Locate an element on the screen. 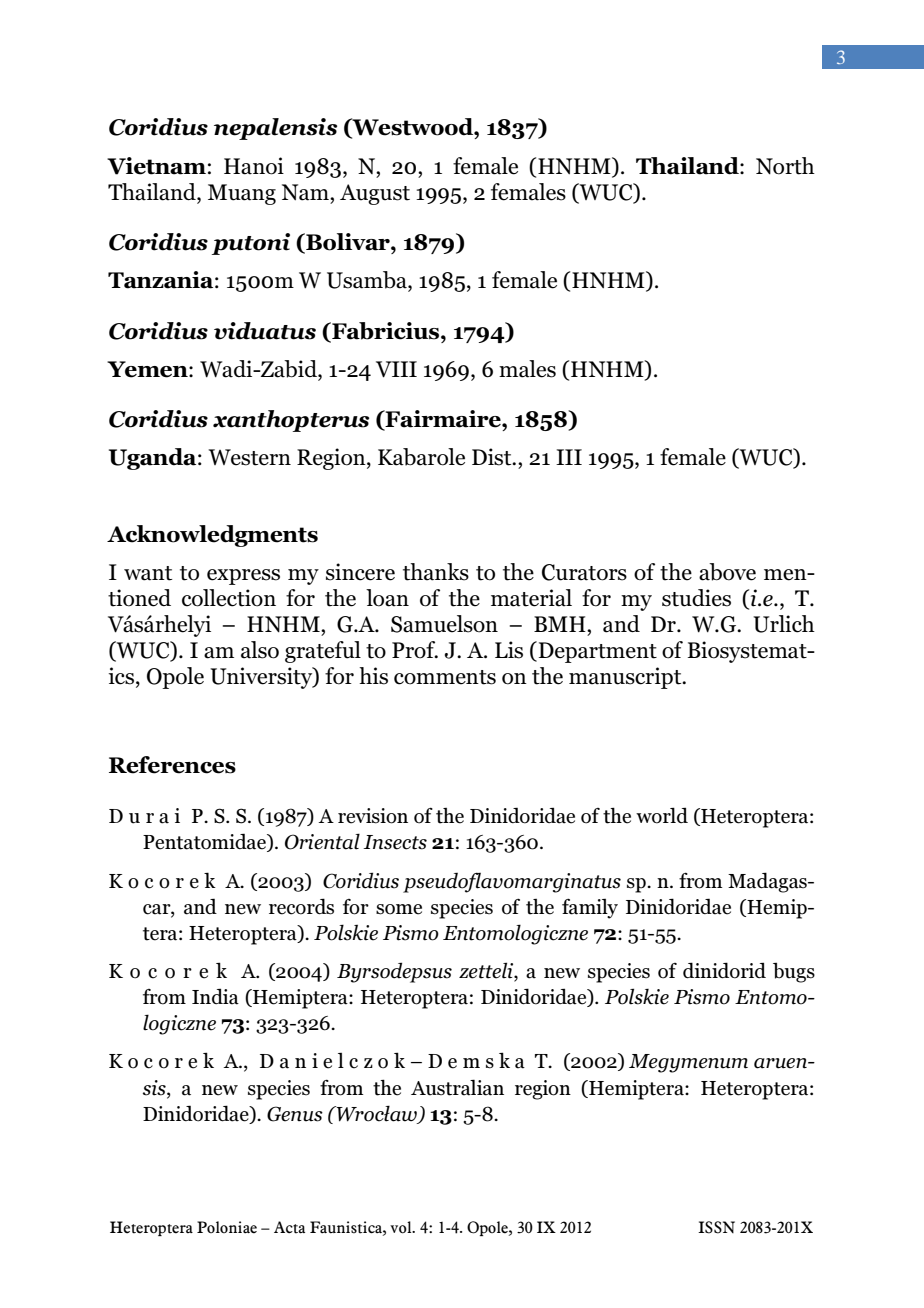 The width and height of the screenshot is (924, 1308). Acknowledgments is located at coordinates (212, 536).
